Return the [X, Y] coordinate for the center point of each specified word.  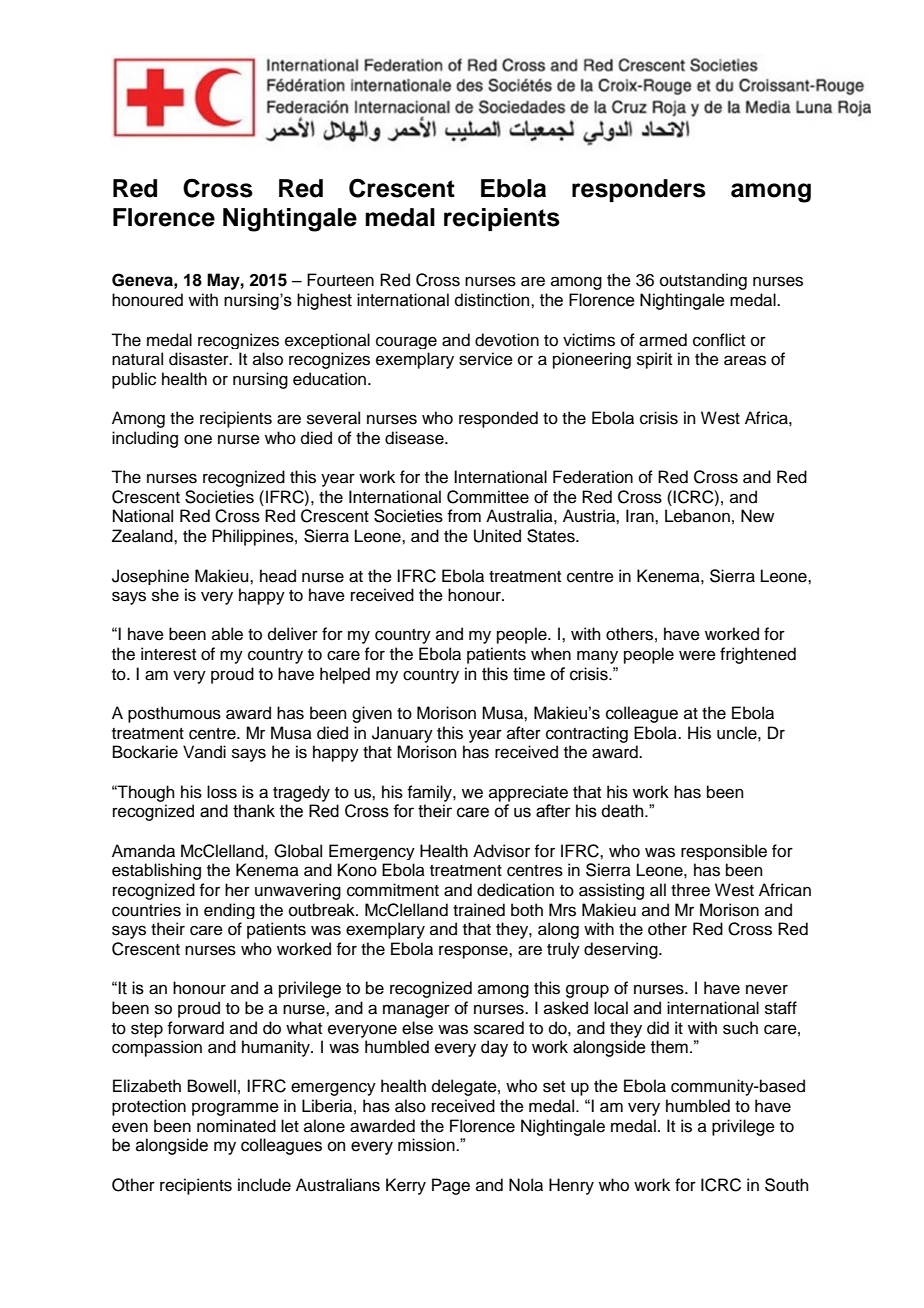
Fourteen [340, 280]
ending [229, 911]
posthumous [174, 714]
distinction [493, 300]
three [690, 890]
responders [639, 190]
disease [415, 438]
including [145, 439]
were [697, 655]
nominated [236, 1126]
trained [479, 910]
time [529, 674]
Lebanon [697, 516]
